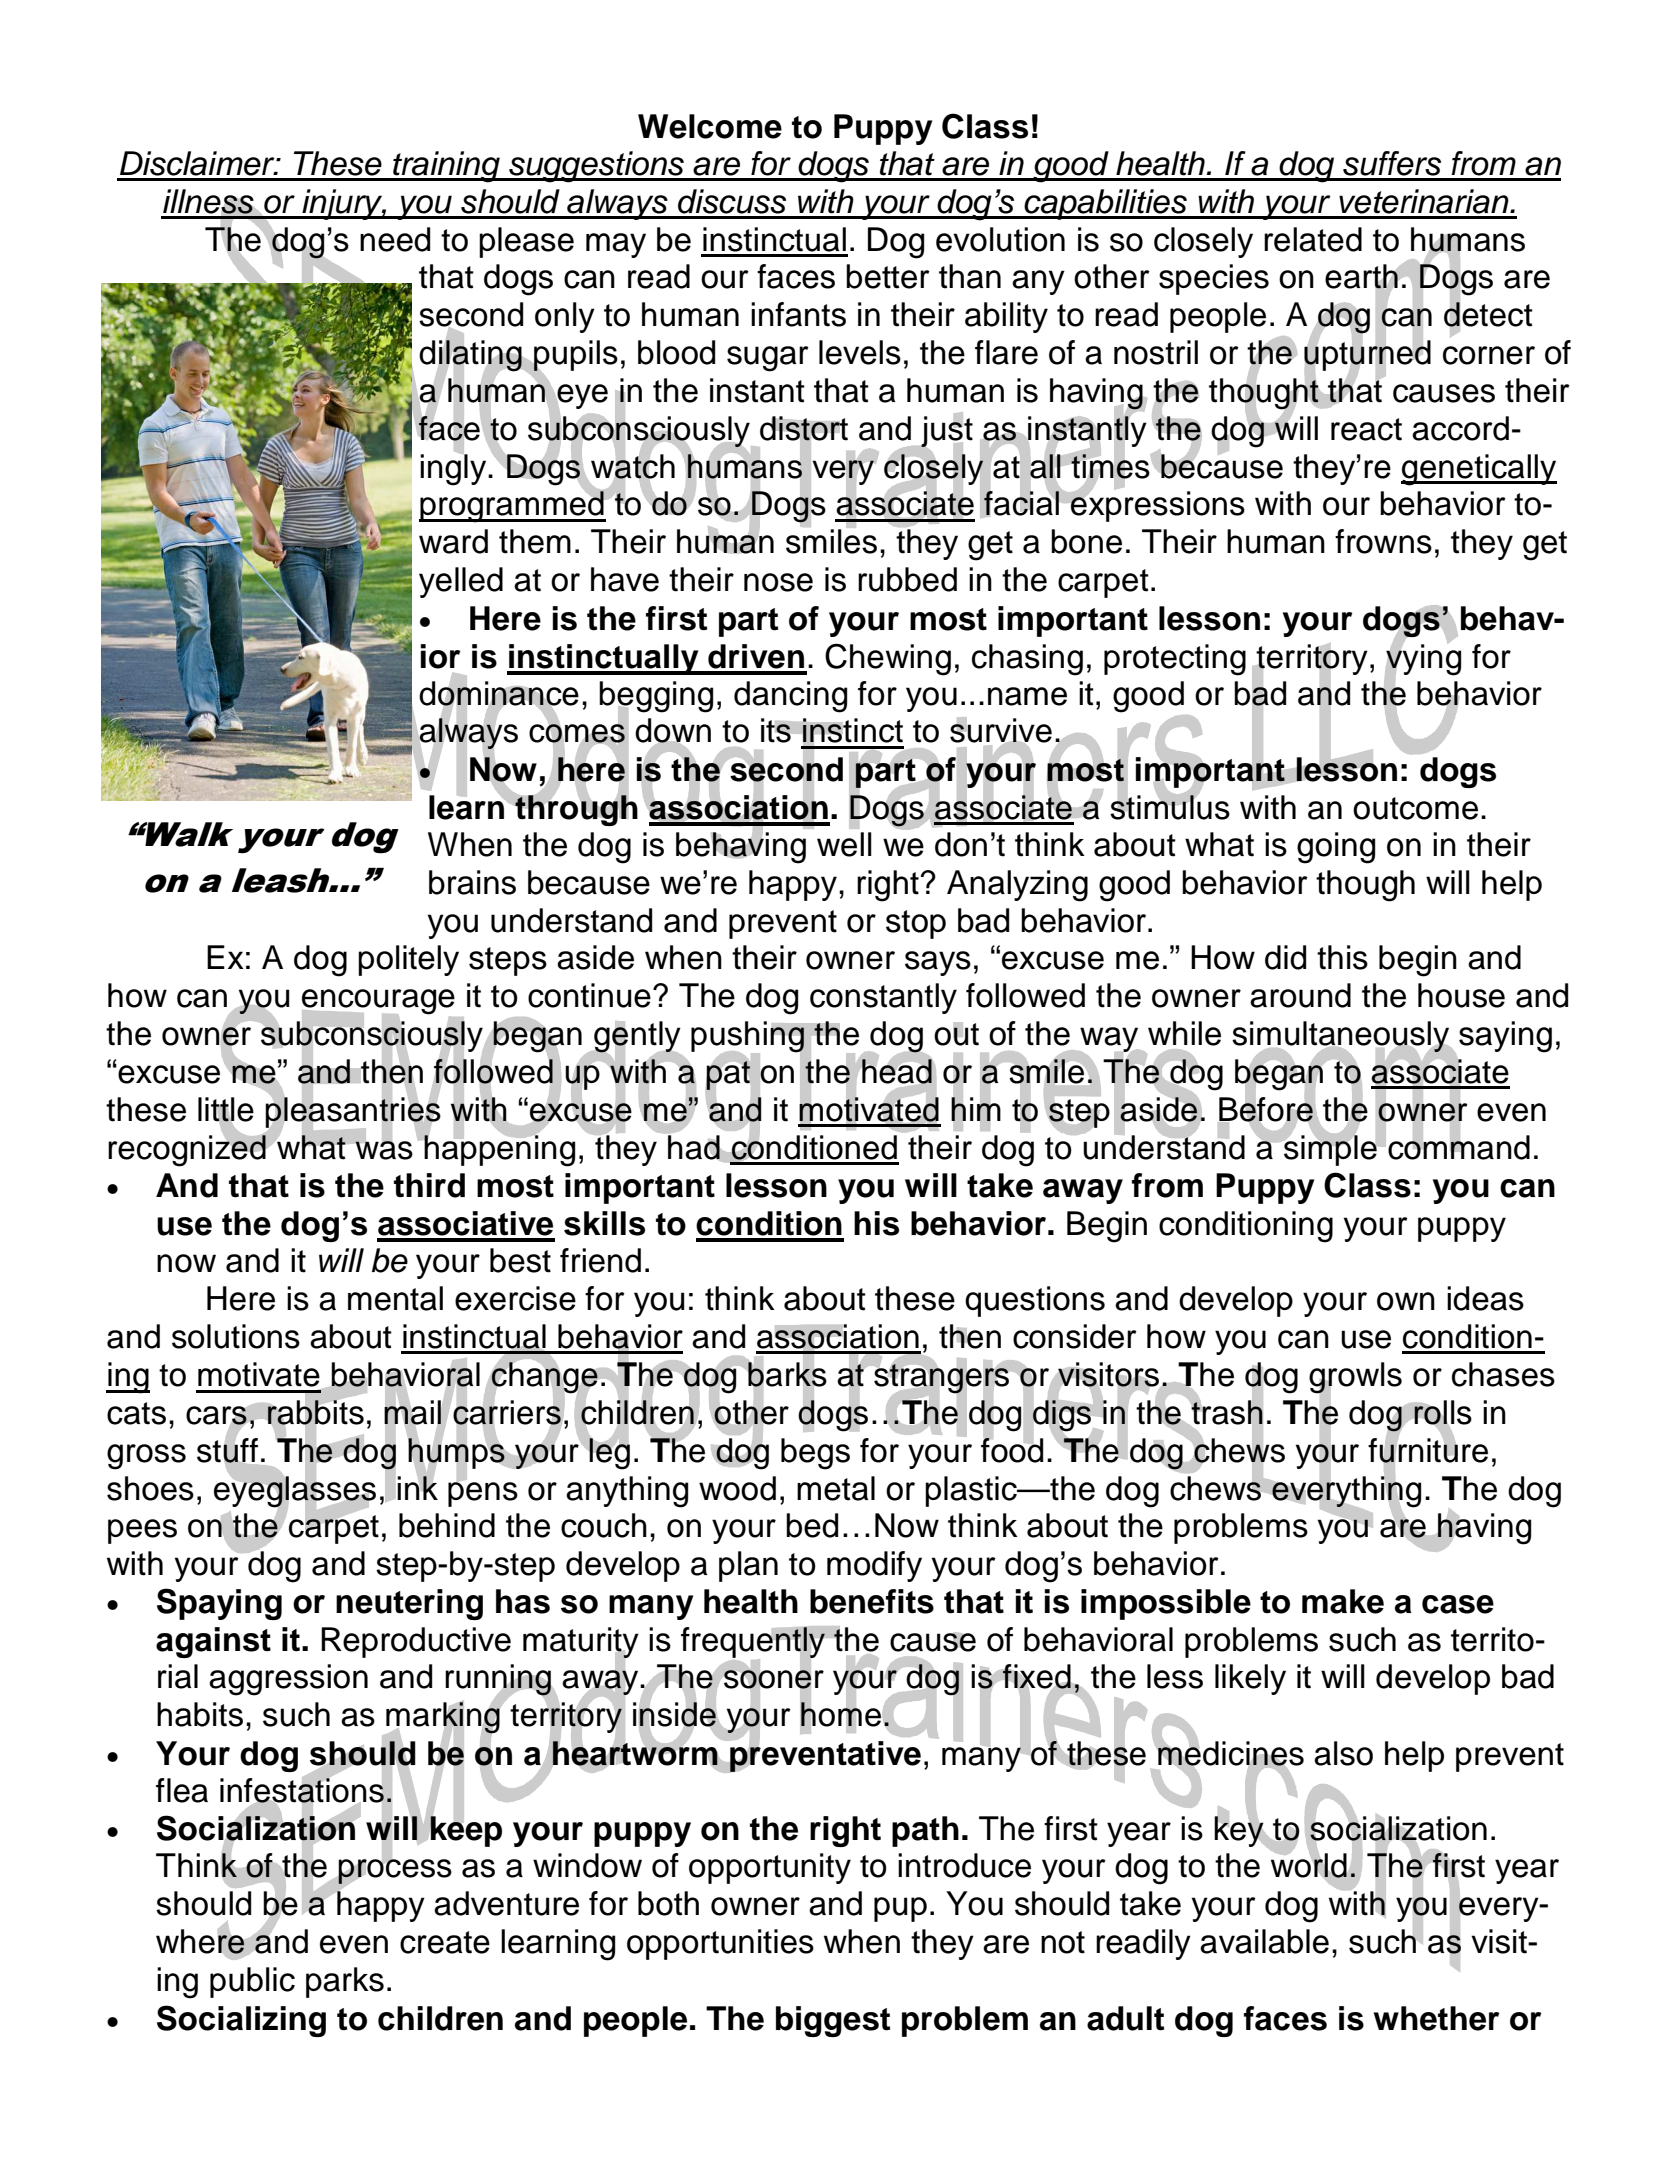  Describe the element at coordinates (1313, 239) in the screenshot. I see `related` at that location.
